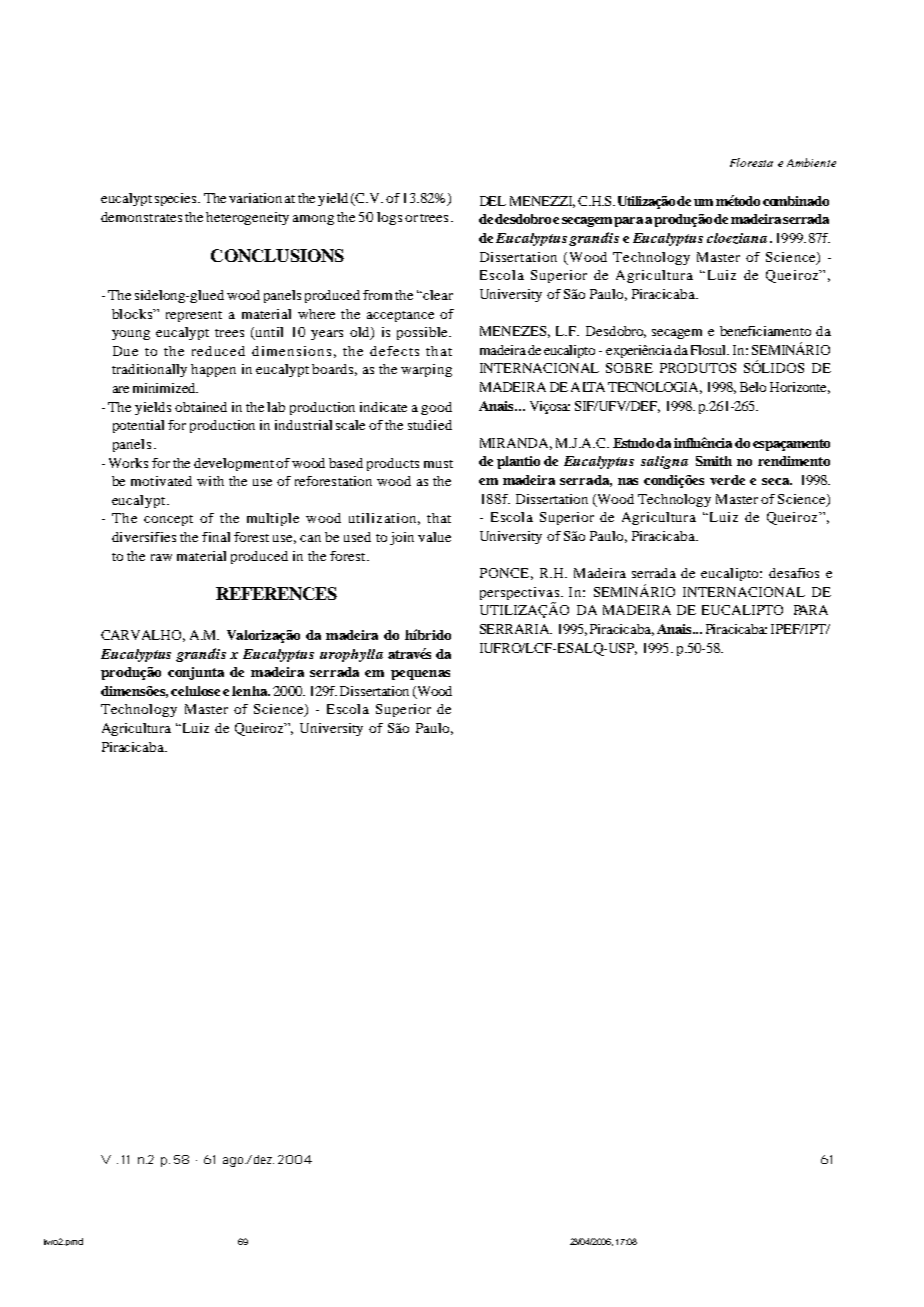  I want to click on logs, so click(389, 218).
